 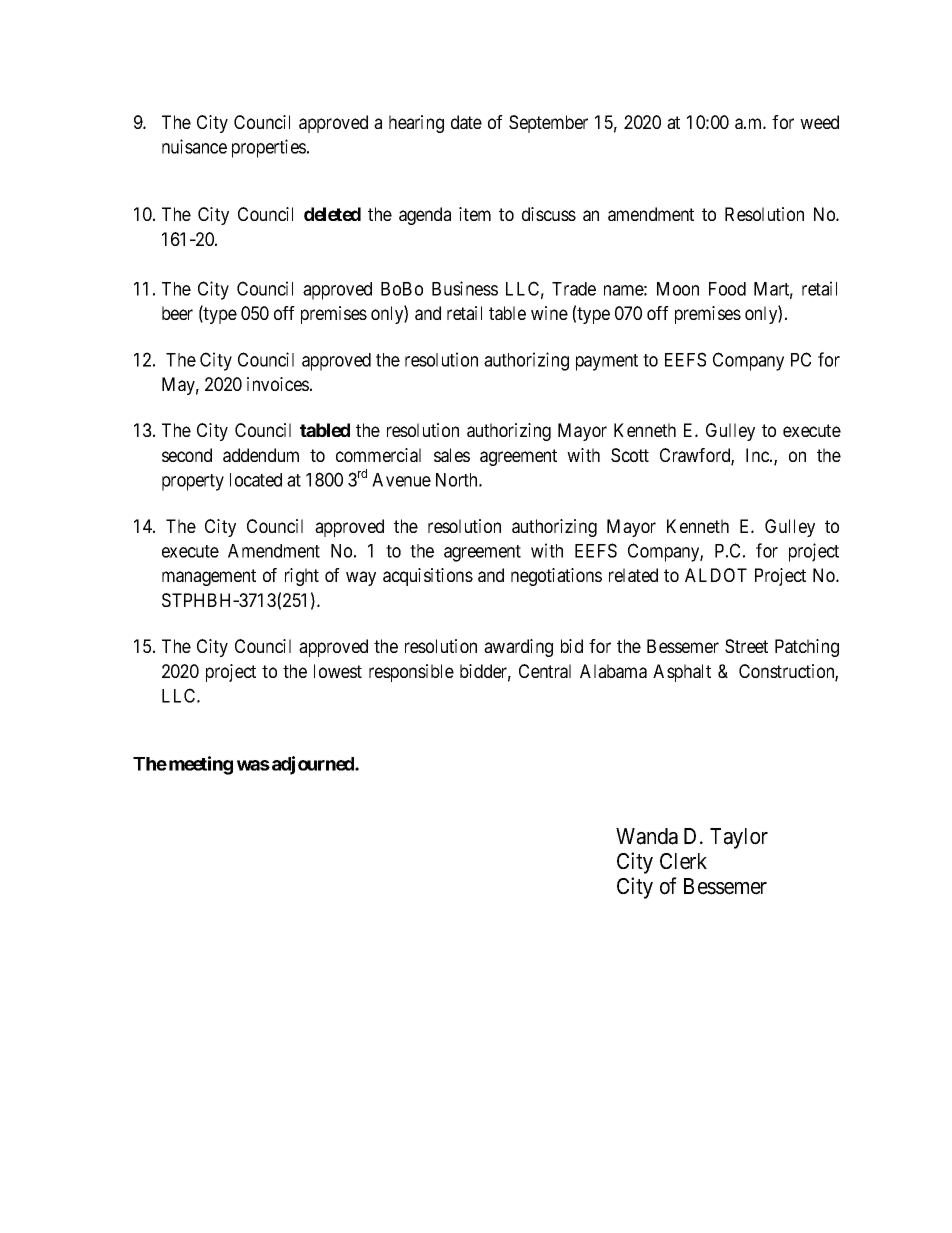 I want to click on meeting, so click(x=201, y=765).
